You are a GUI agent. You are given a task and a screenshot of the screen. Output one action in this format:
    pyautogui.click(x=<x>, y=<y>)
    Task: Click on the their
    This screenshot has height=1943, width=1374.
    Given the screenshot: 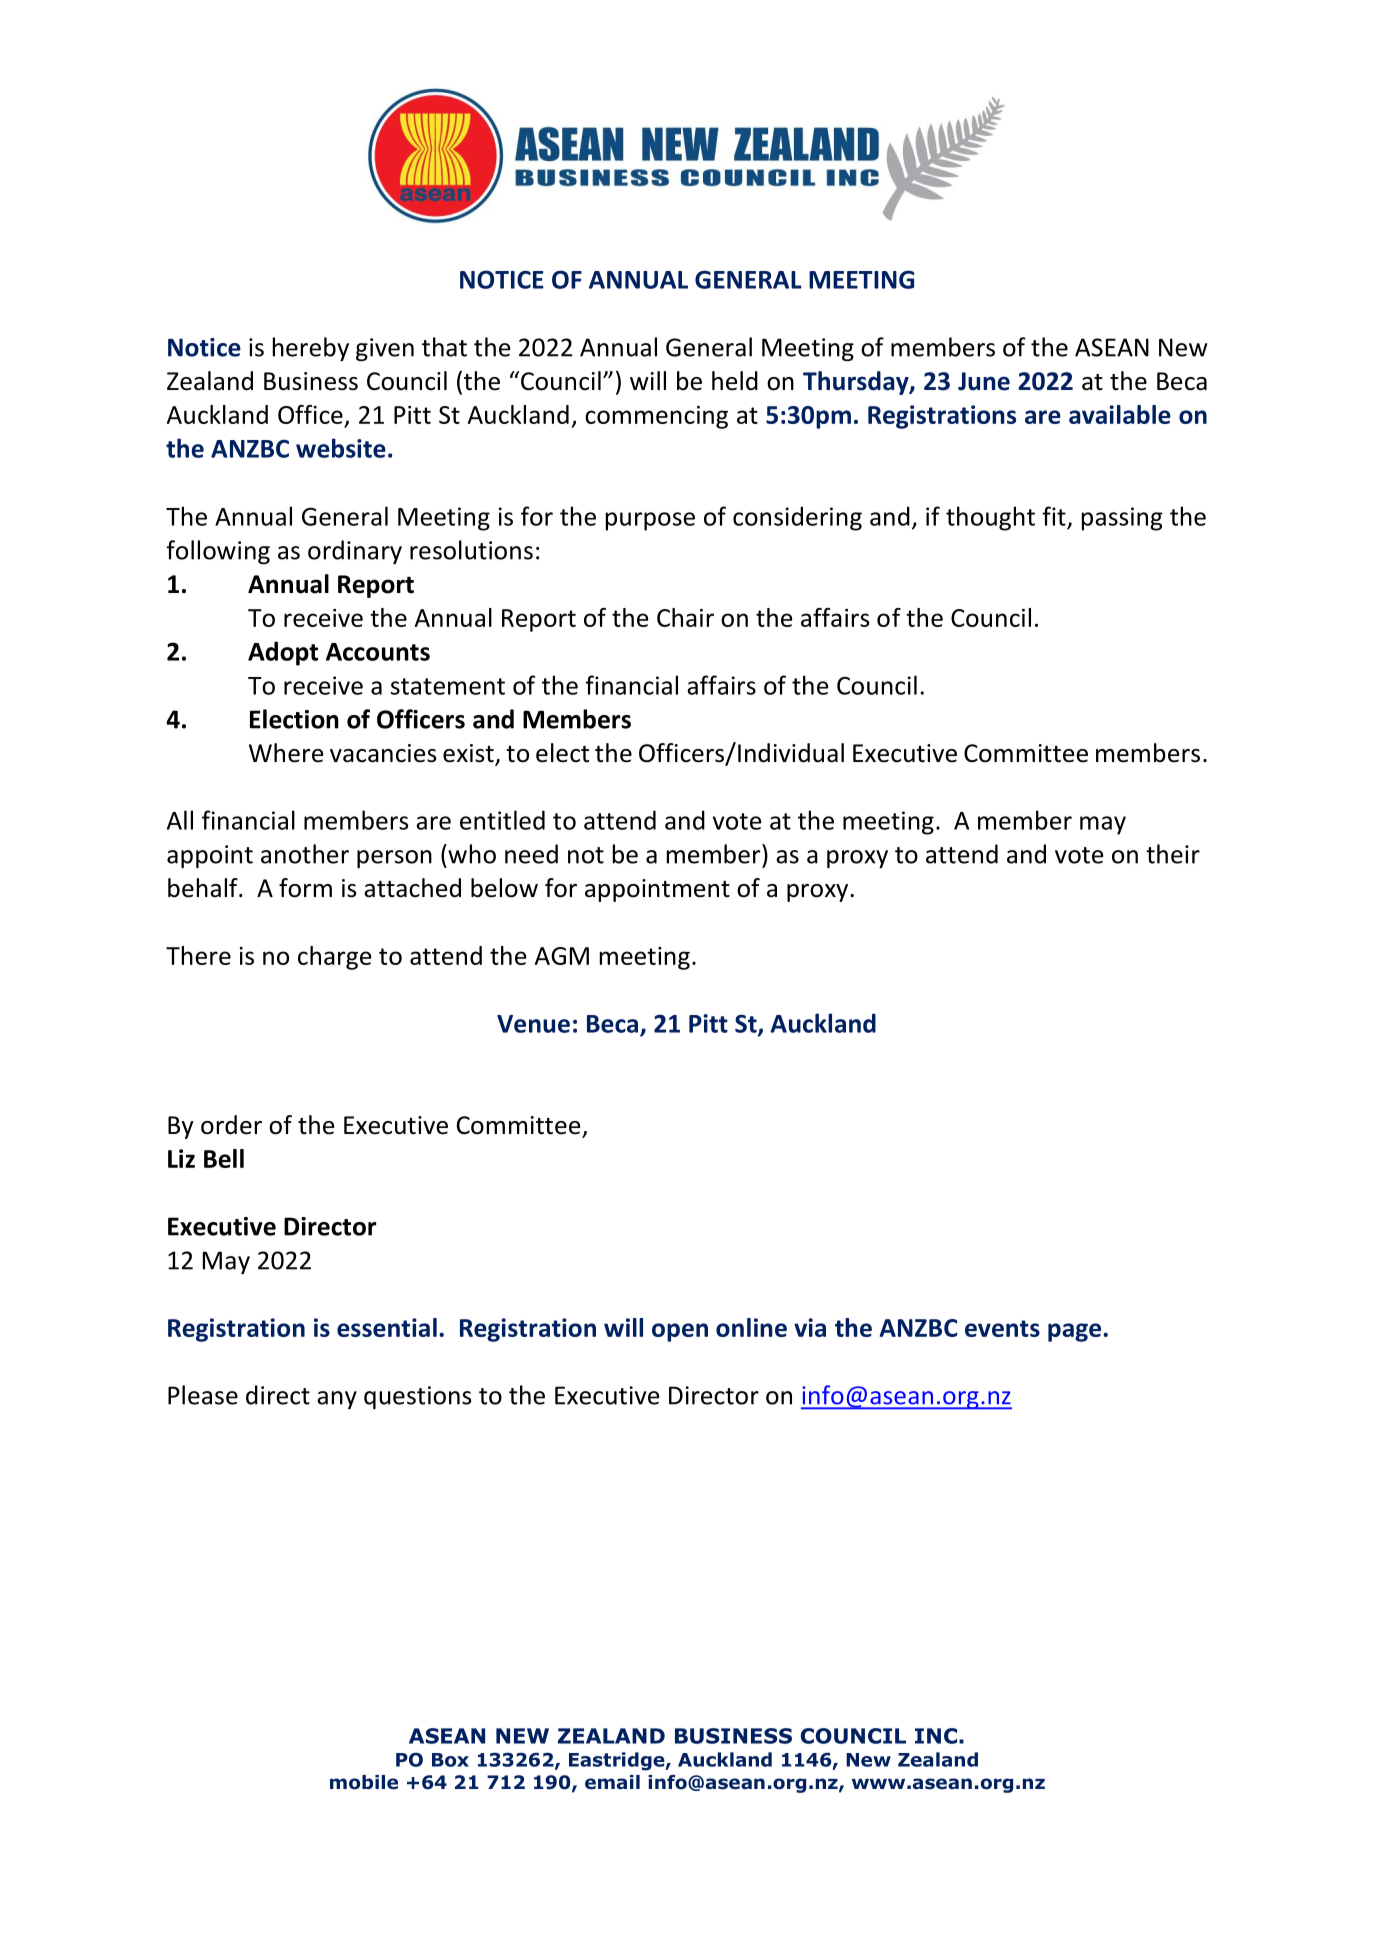 What is the action you would take?
    pyautogui.click(x=1173, y=854)
